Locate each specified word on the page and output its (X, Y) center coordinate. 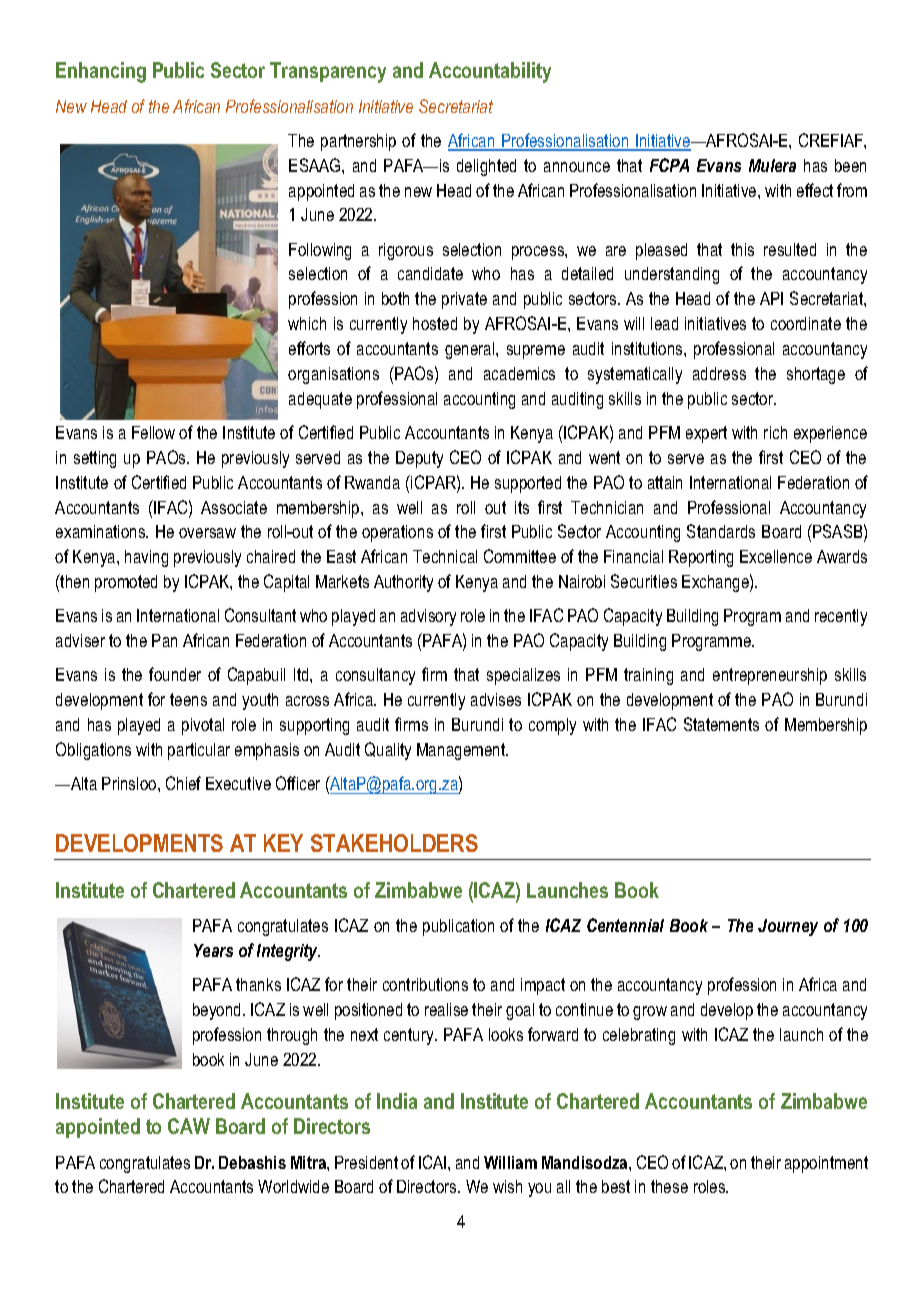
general (471, 350)
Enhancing (101, 72)
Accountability (490, 72)
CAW (189, 1126)
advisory (428, 617)
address (719, 373)
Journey (788, 927)
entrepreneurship (770, 676)
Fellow (153, 432)
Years (213, 950)
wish (507, 1186)
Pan (164, 640)
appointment (826, 1164)
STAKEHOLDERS (394, 843)
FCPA (669, 165)
